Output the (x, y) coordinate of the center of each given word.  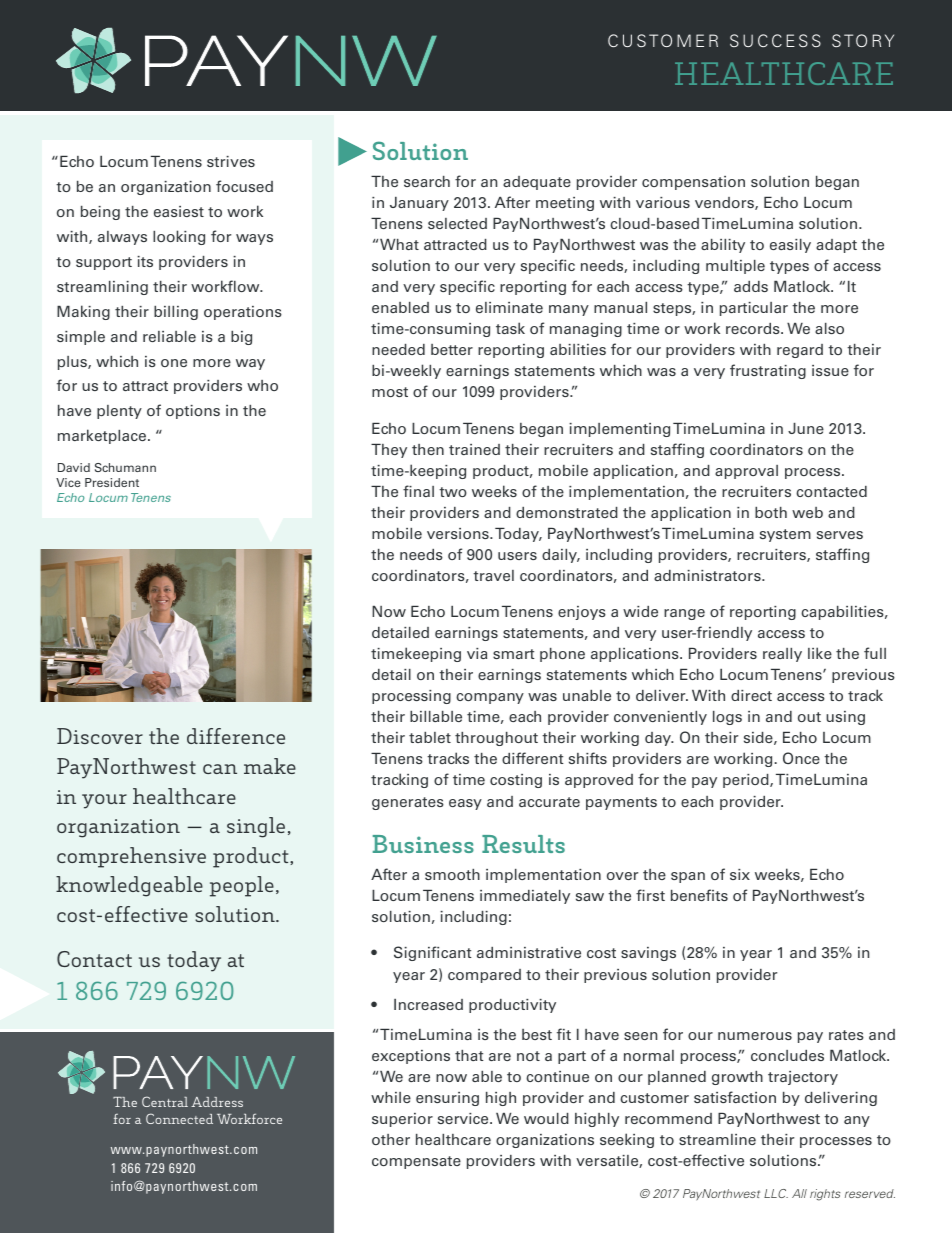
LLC (776, 1193)
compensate (416, 1162)
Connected (179, 1118)
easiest (179, 211)
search (427, 181)
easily (790, 246)
